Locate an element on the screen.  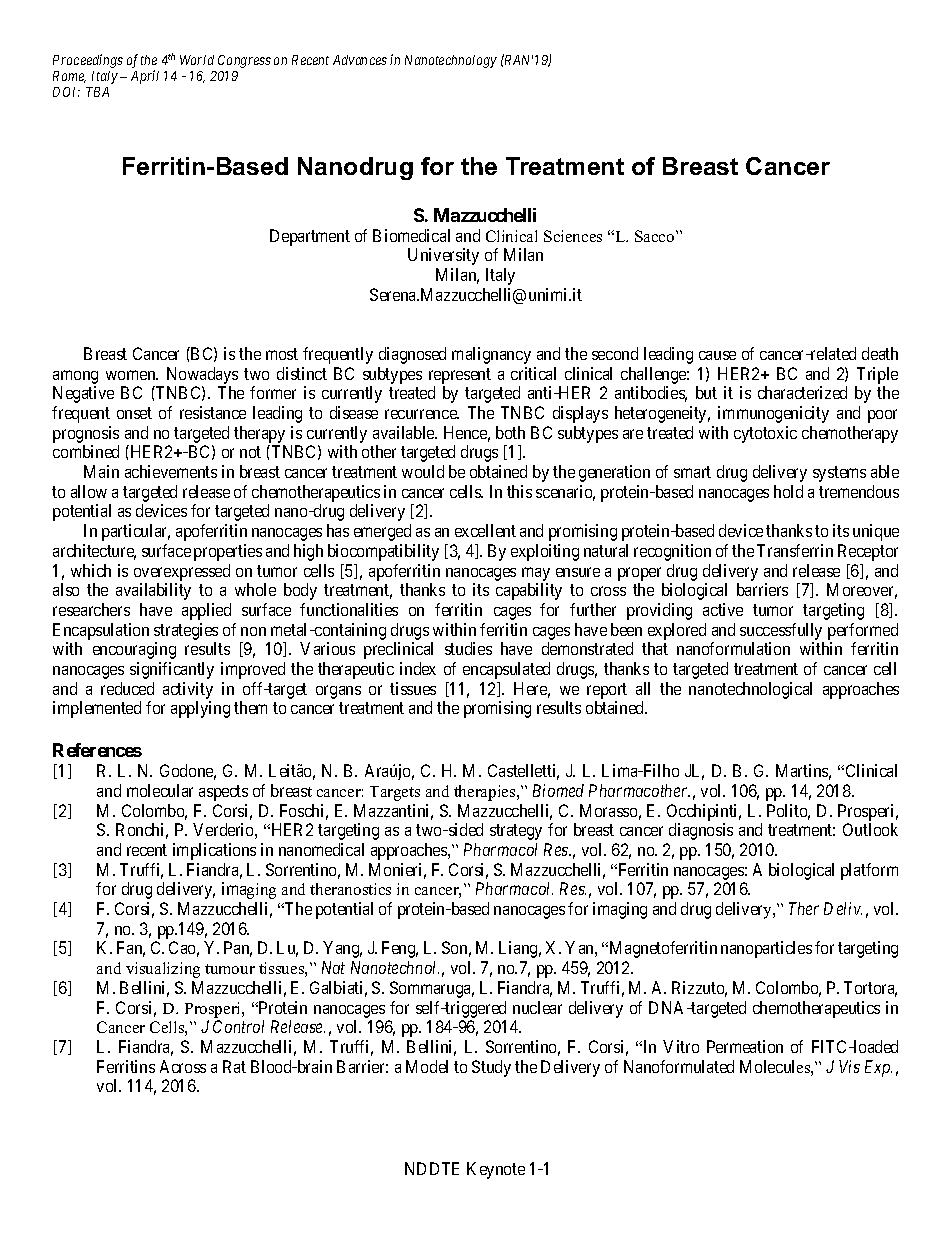
Control is located at coordinates (238, 1026).
